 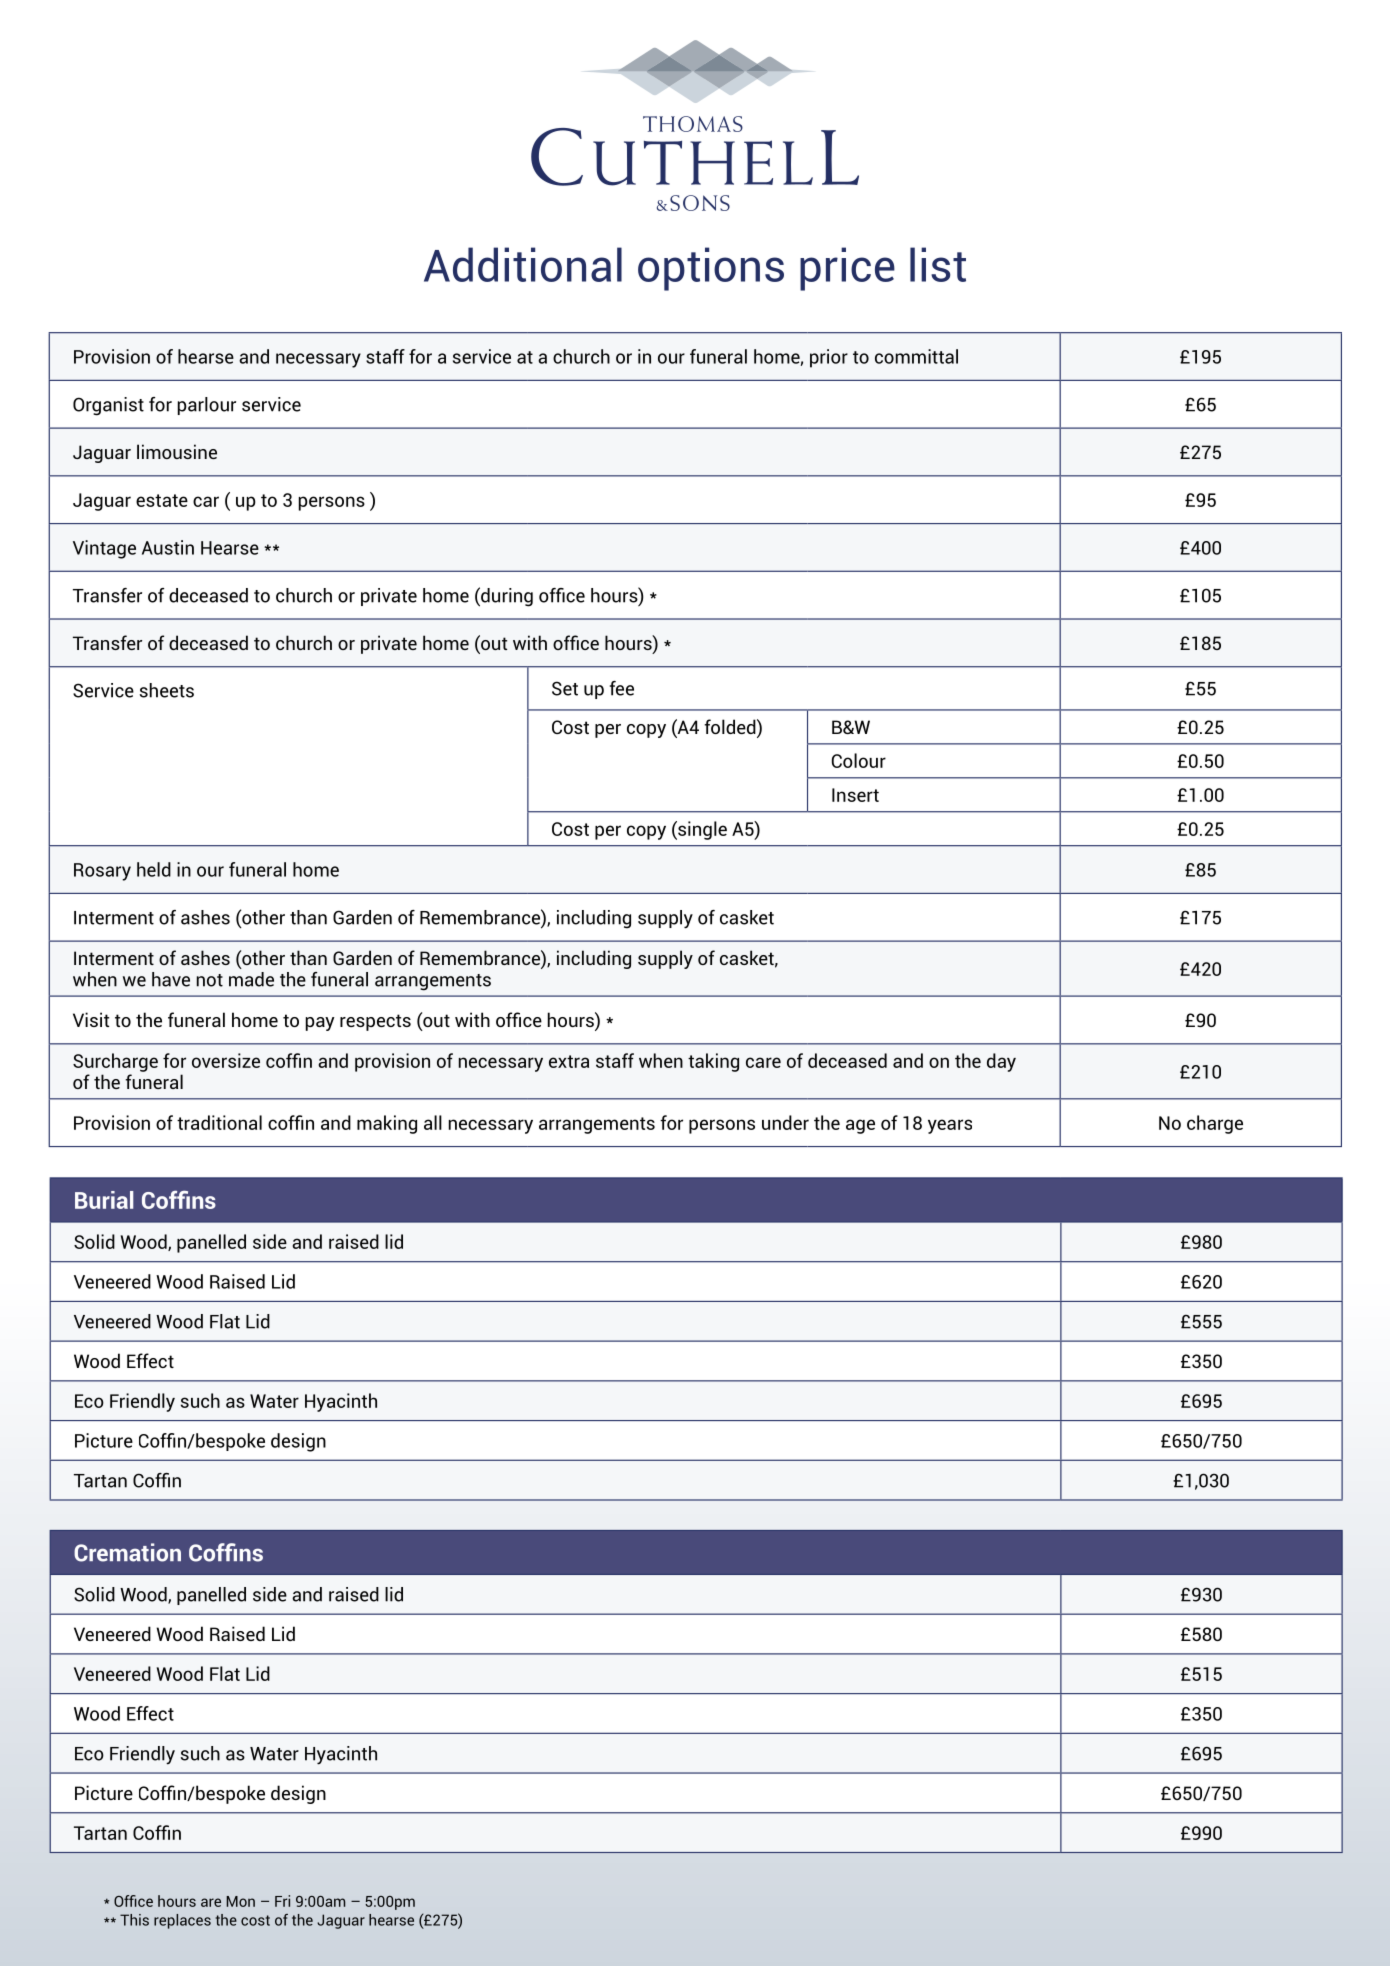 What do you see at coordinates (207, 406) in the screenshot?
I see `parlour` at bounding box center [207, 406].
